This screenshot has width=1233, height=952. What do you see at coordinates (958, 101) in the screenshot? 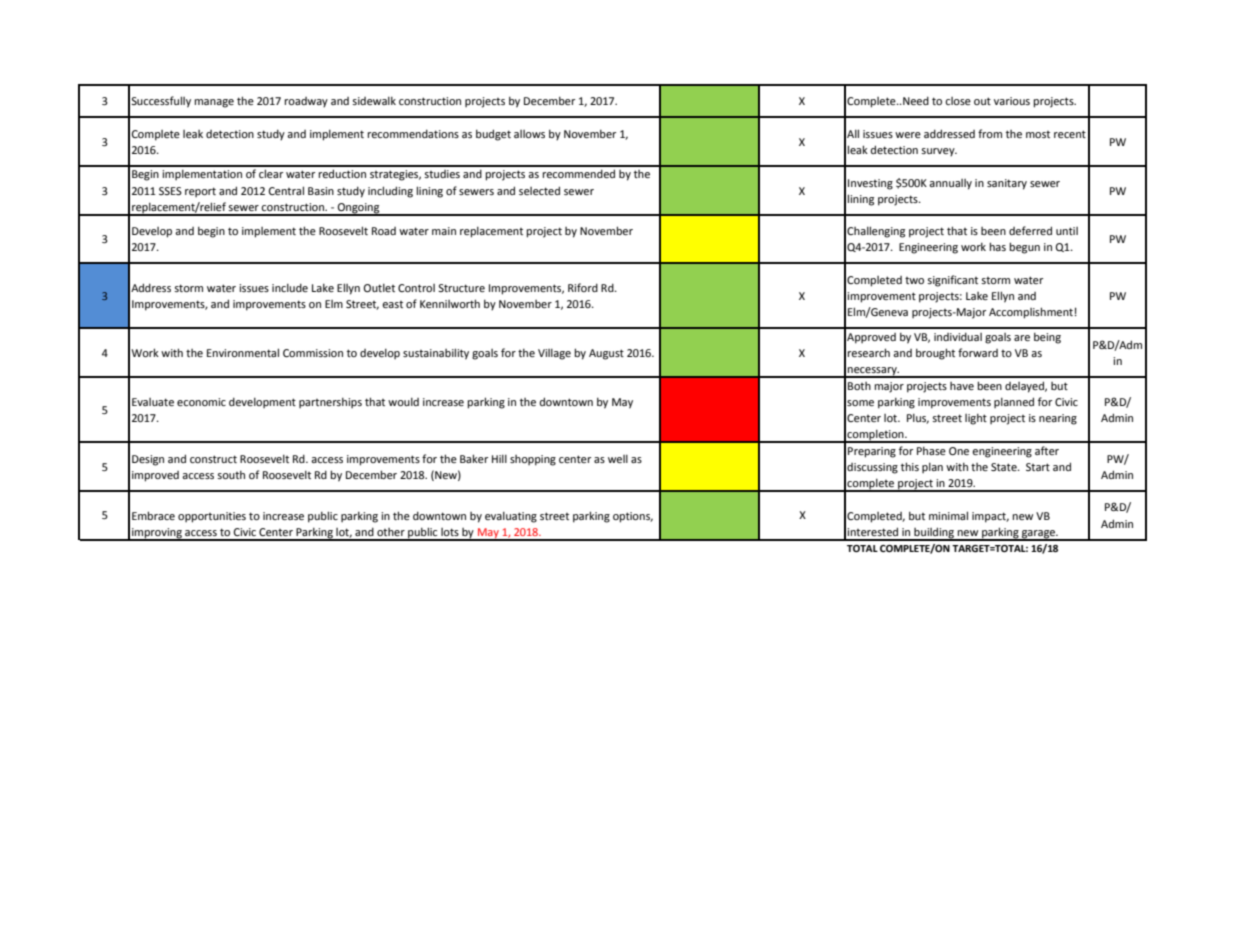
I see `close` at bounding box center [958, 101].
